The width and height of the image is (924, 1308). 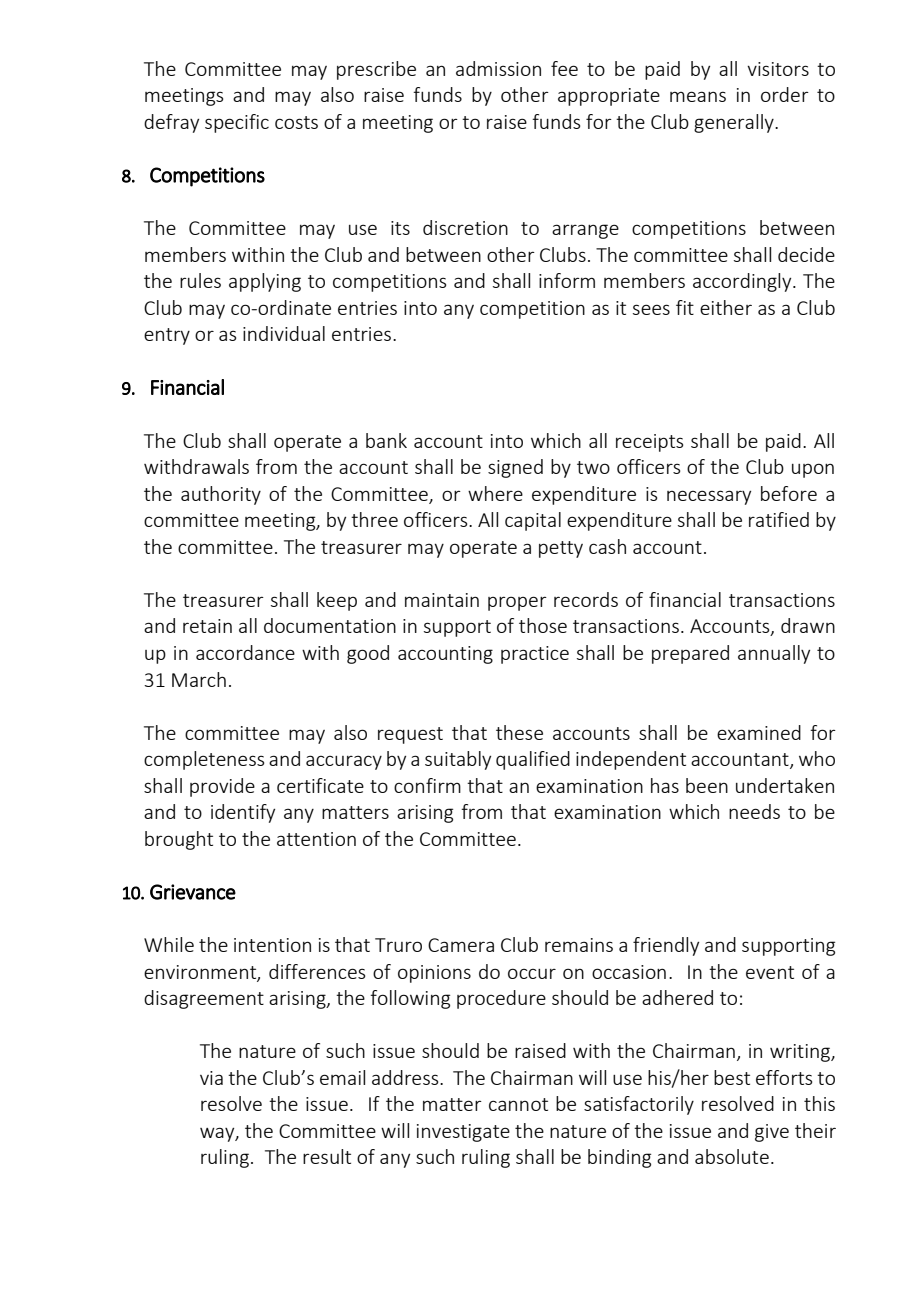 I want to click on admission, so click(x=498, y=68).
